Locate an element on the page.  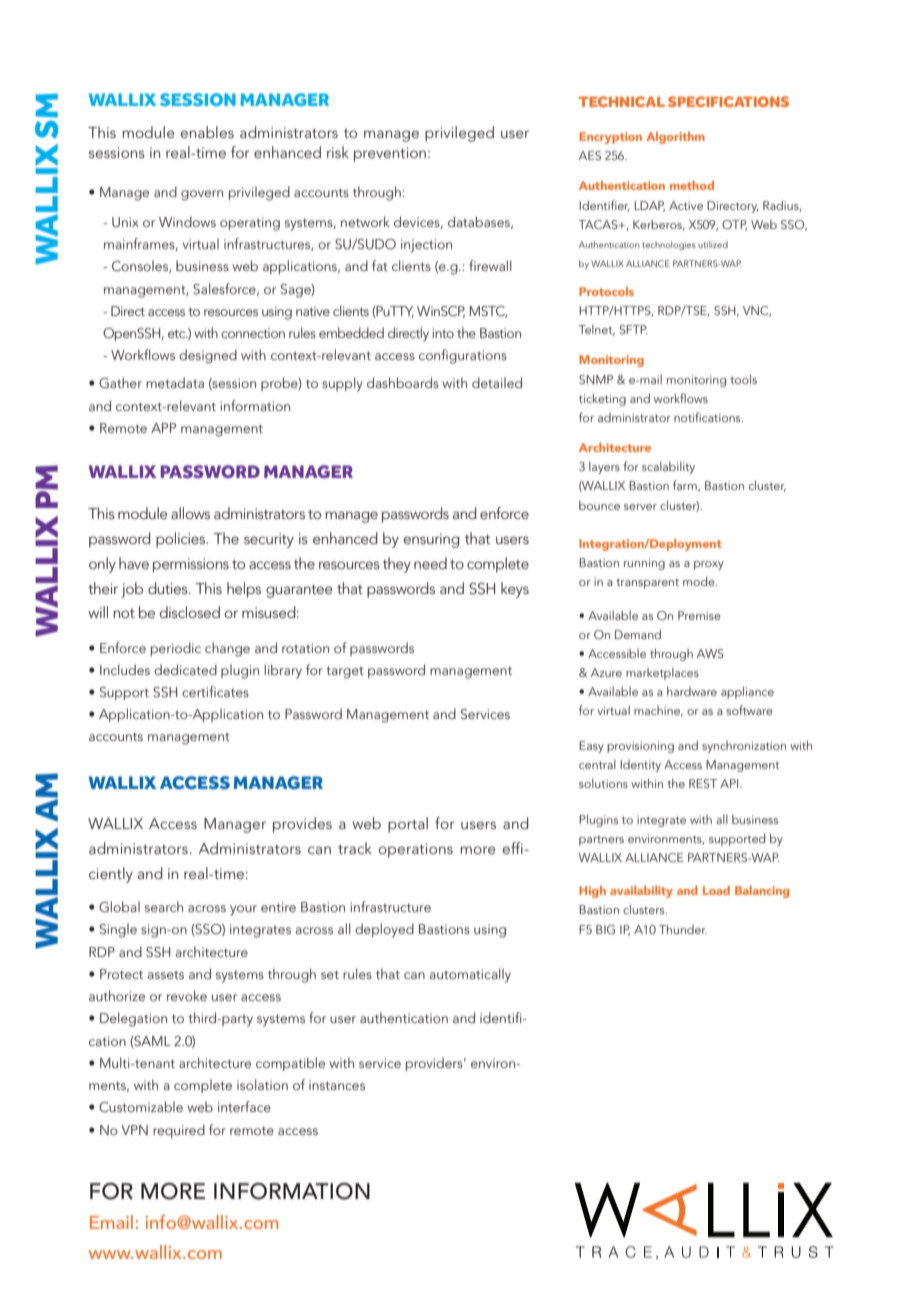
instances is located at coordinates (337, 1085).
